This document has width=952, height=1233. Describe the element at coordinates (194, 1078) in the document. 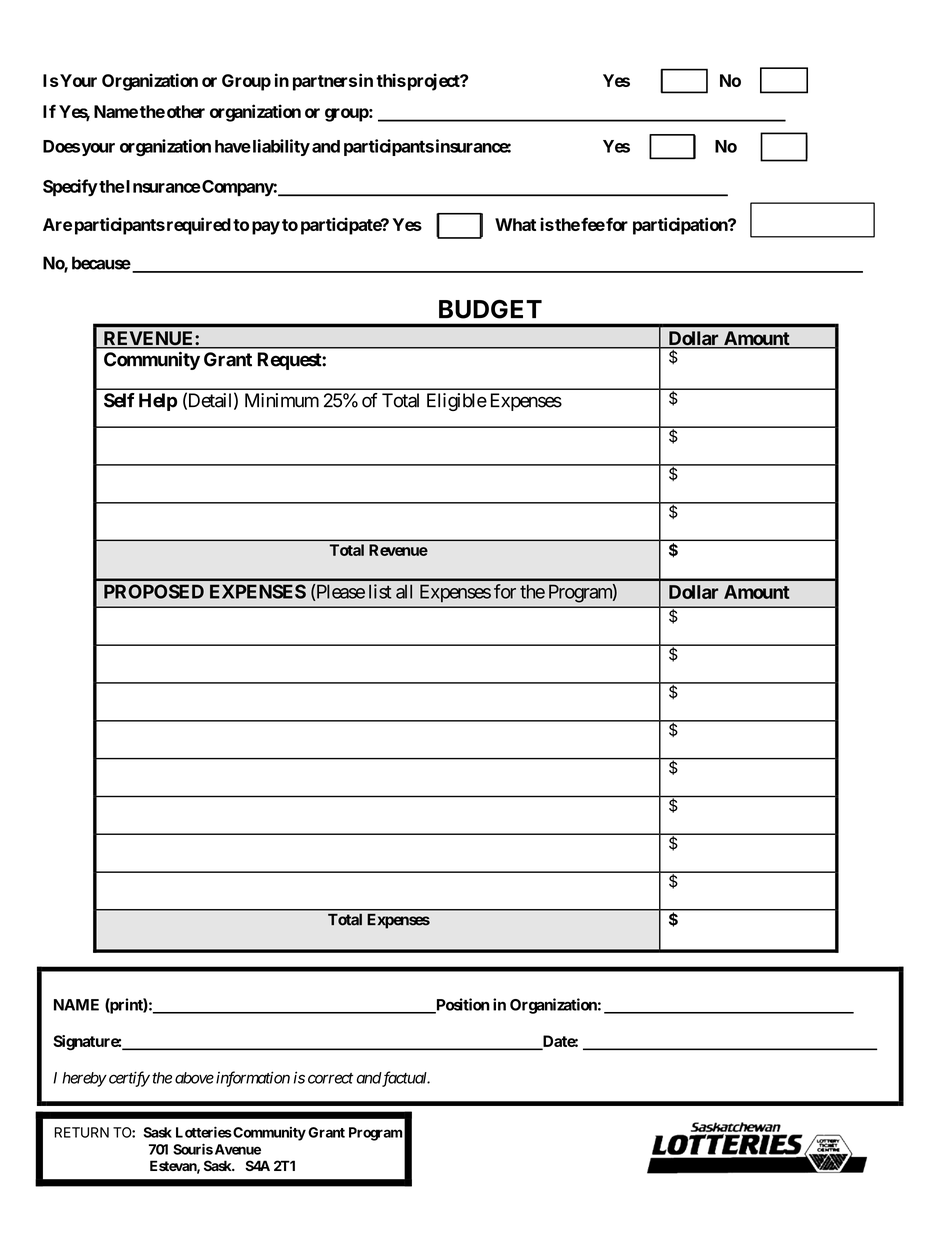

I see `above` at that location.
